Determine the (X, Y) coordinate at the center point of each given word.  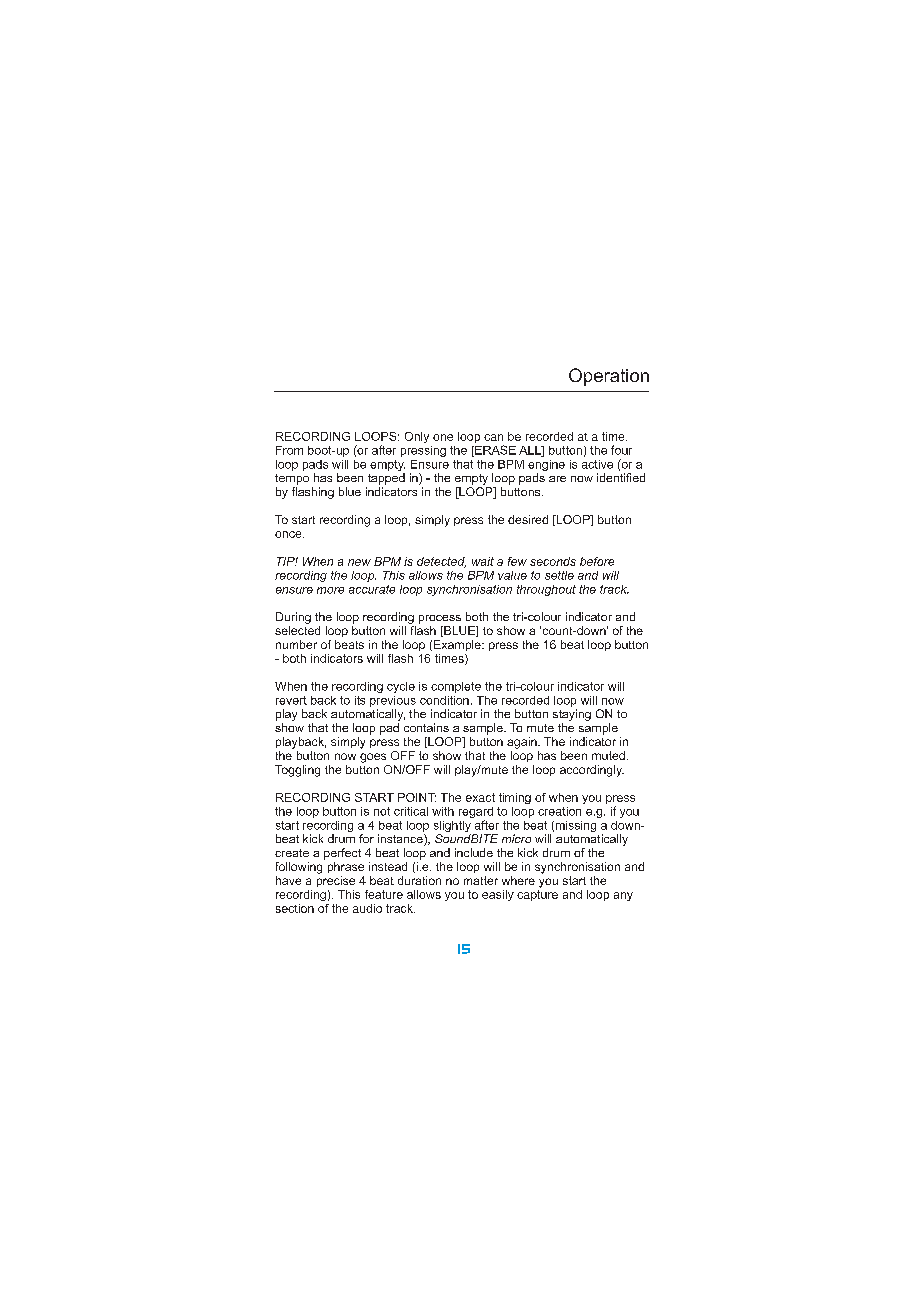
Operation (609, 377)
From (289, 450)
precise (336, 881)
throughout (546, 590)
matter (481, 880)
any (623, 896)
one (443, 437)
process (440, 619)
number (296, 644)
